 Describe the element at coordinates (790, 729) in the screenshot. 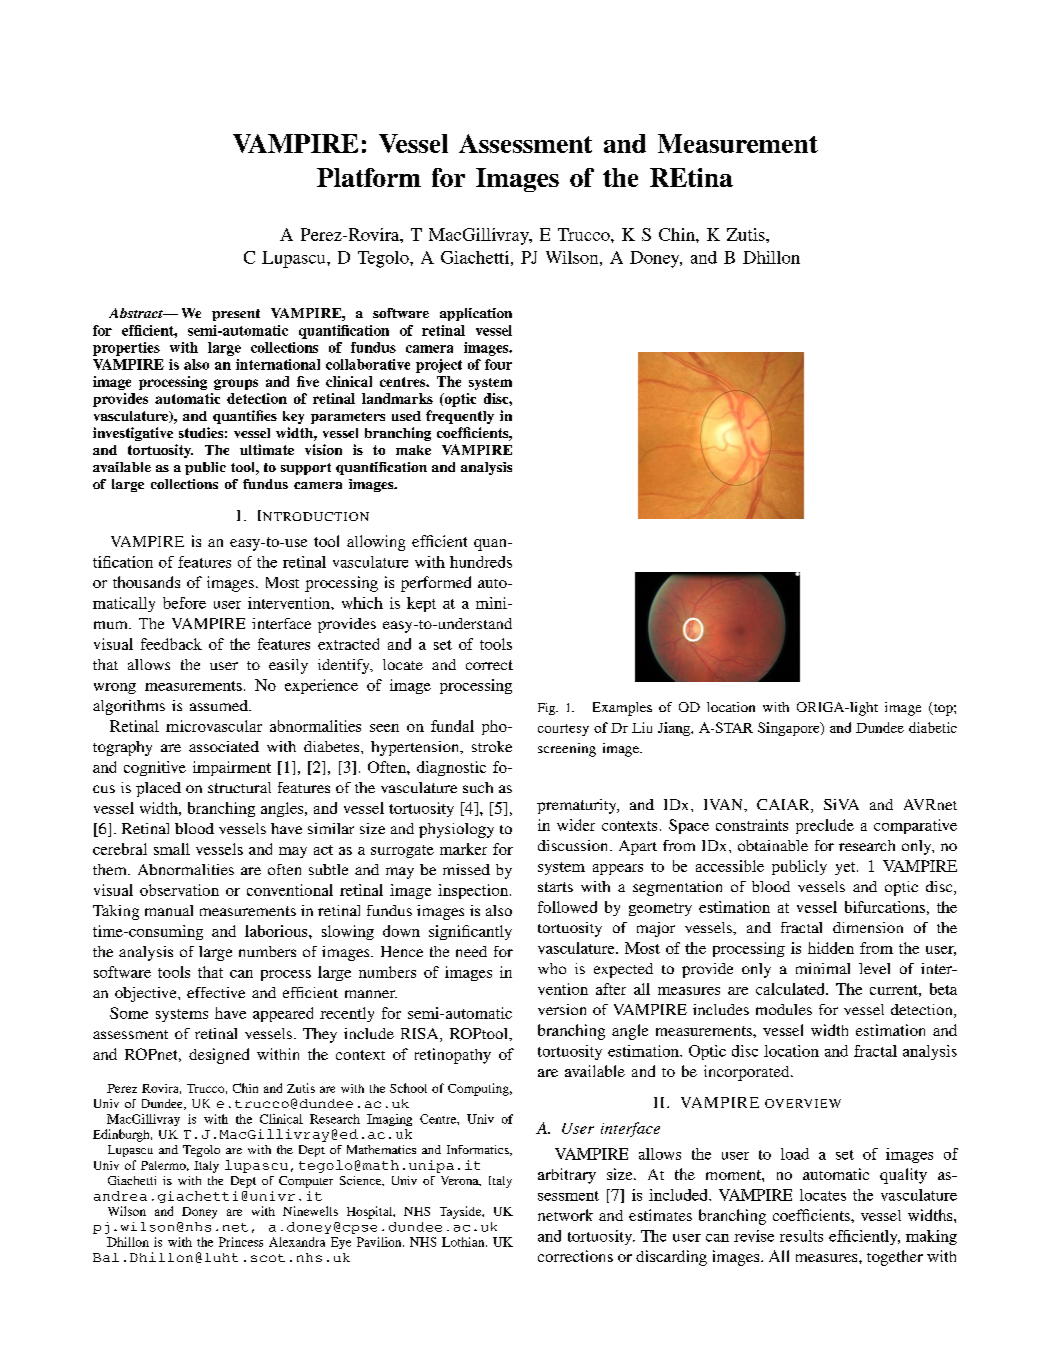

I see `Singapore` at that location.
